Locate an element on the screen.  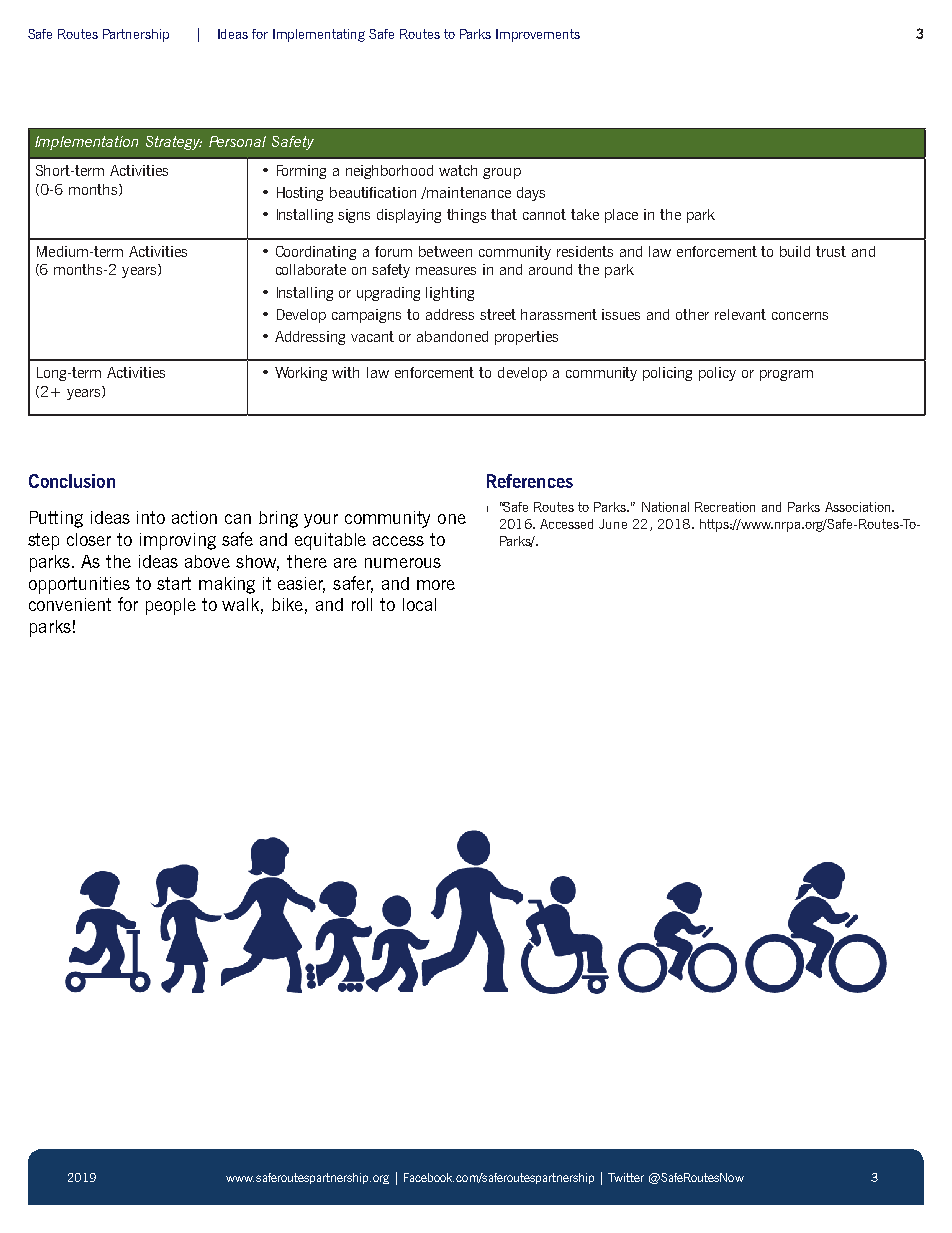
local is located at coordinates (419, 604).
